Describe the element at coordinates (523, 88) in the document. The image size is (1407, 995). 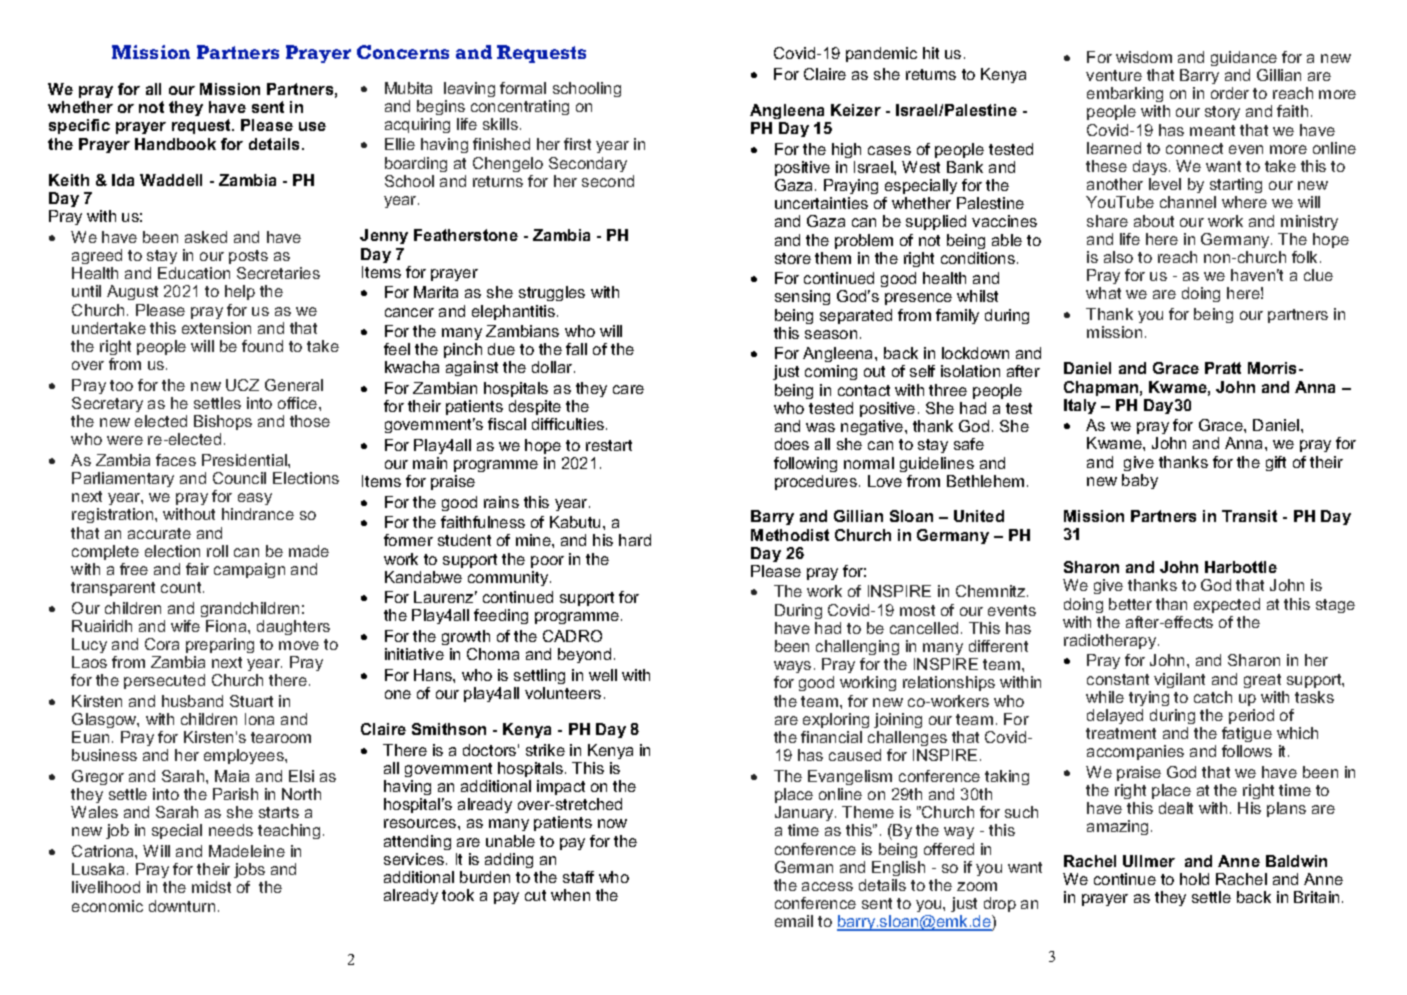
I see `formal` at that location.
